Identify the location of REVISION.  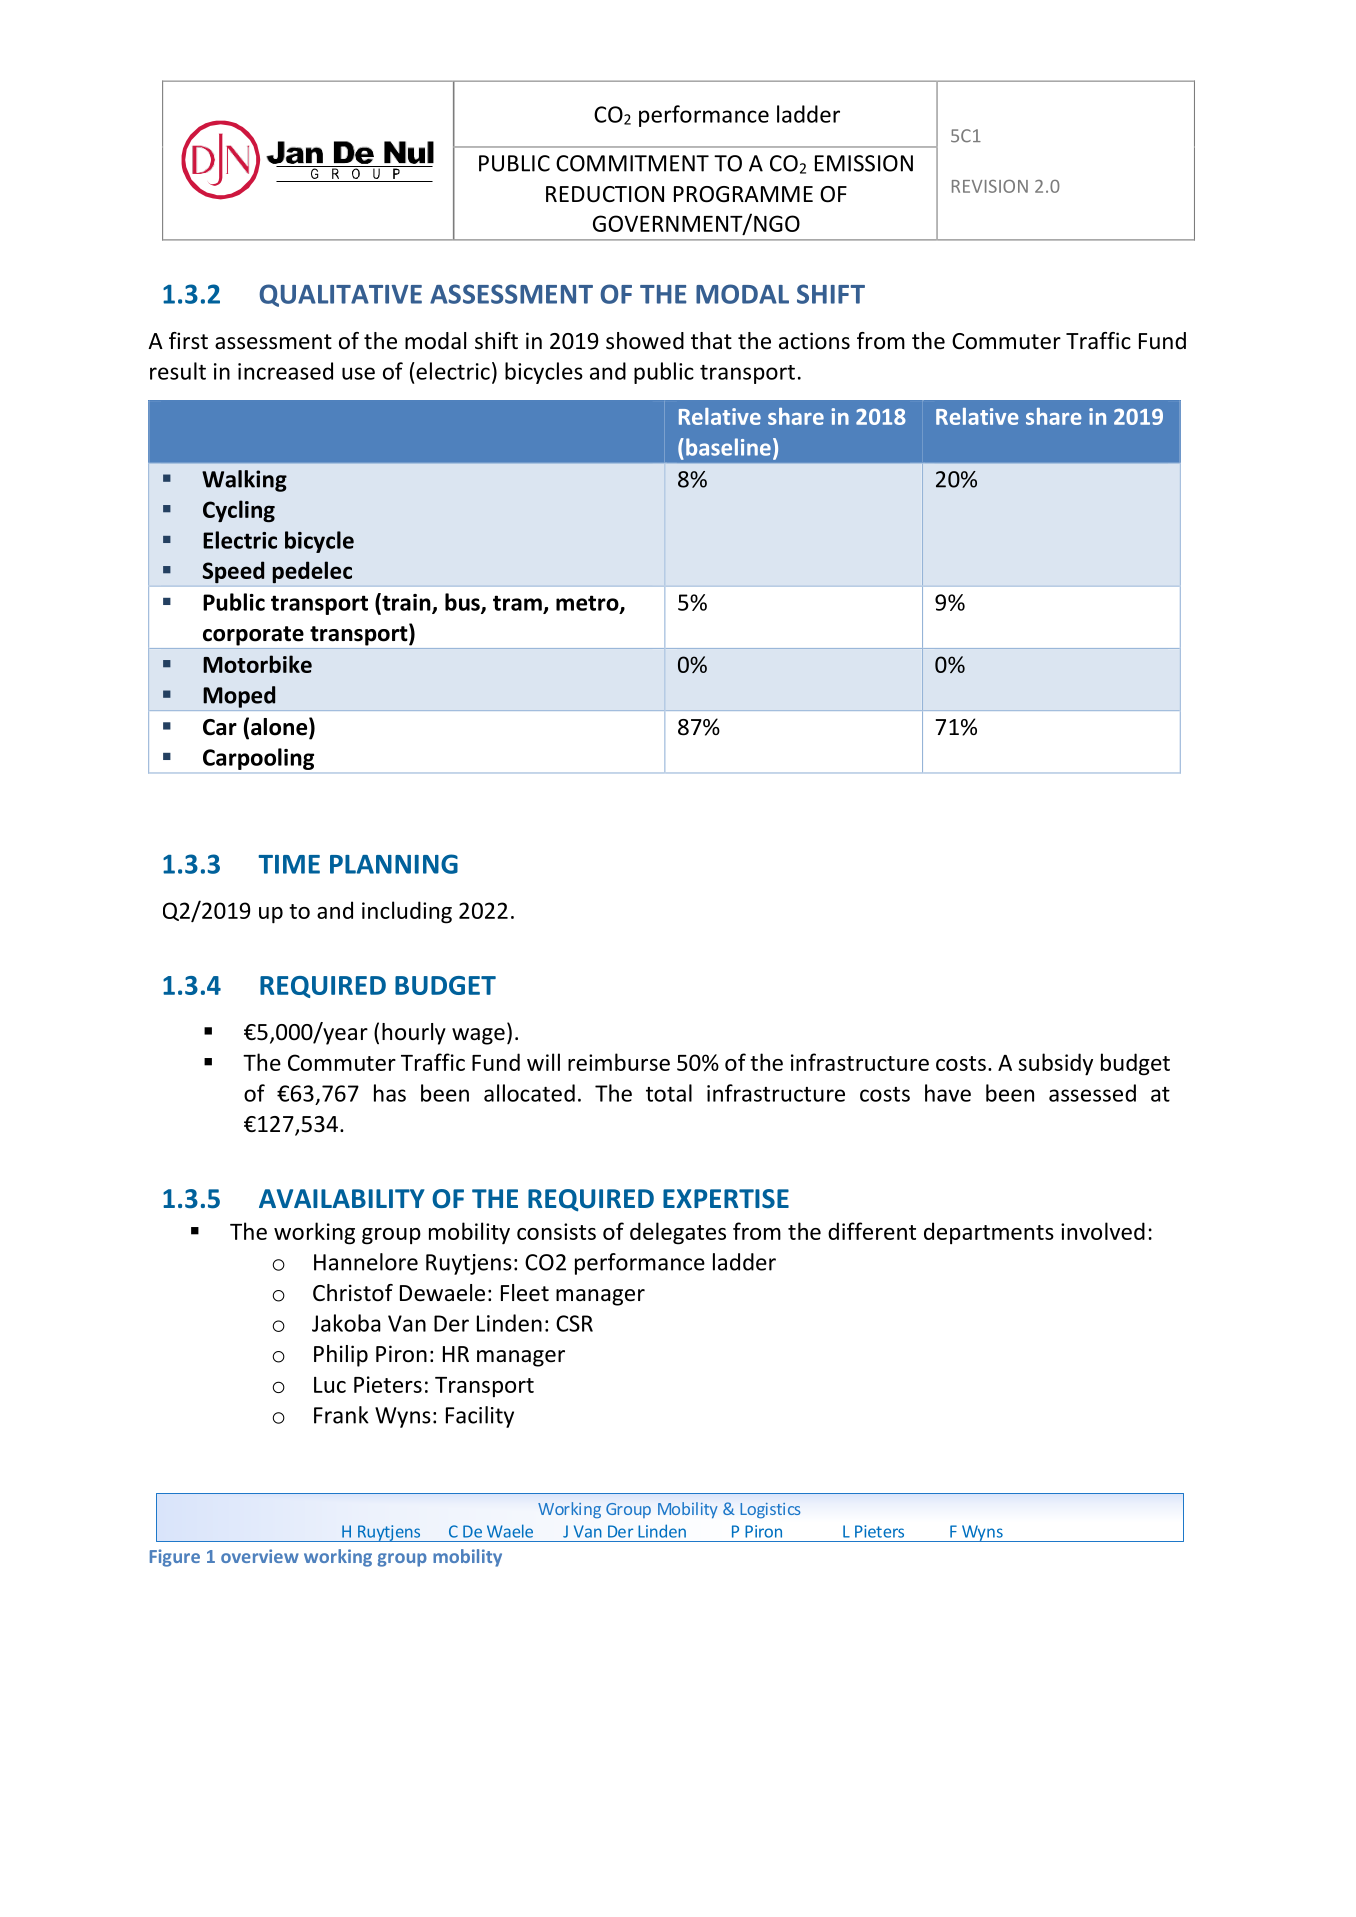
(990, 186).
